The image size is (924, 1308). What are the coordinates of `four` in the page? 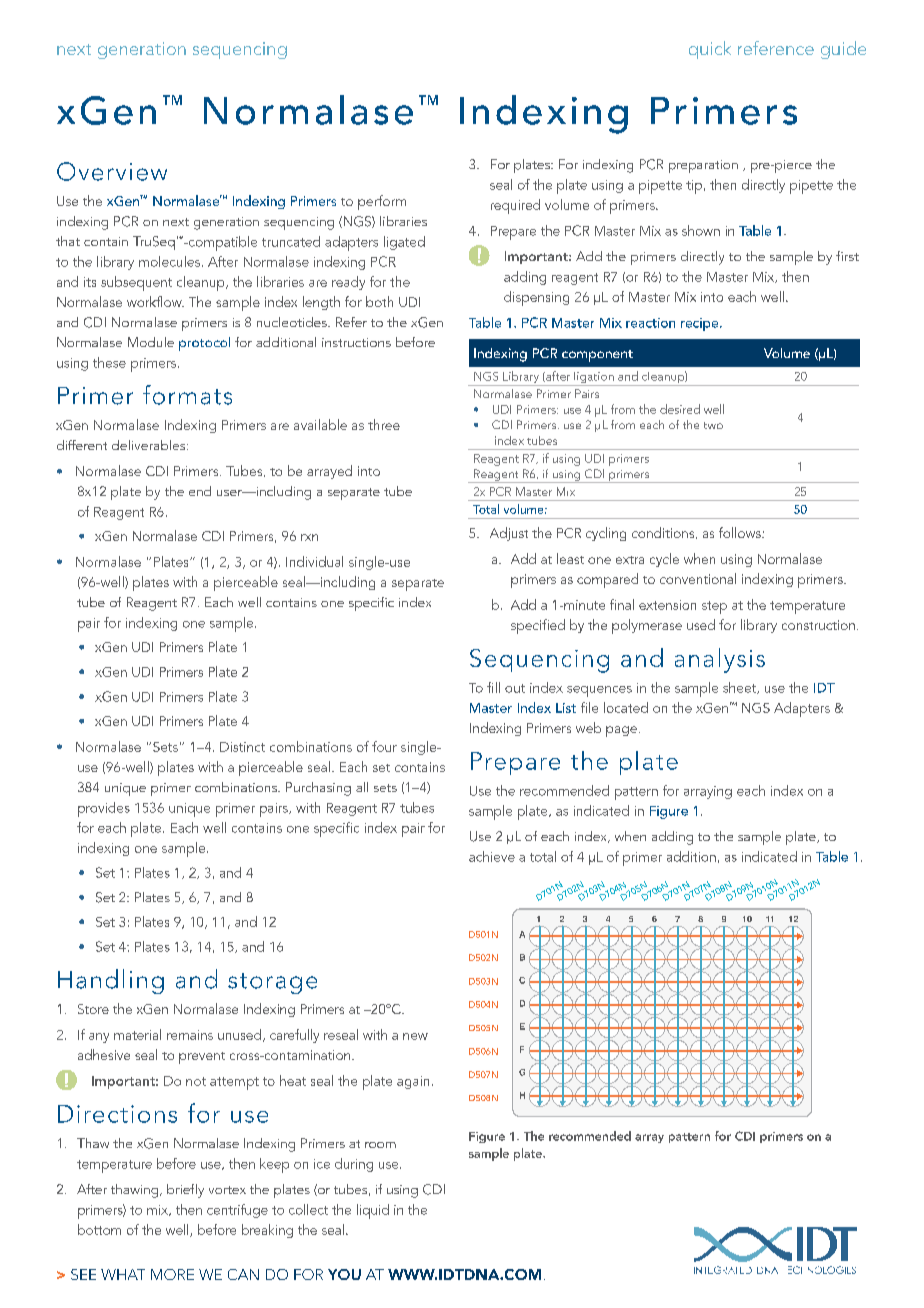 It's located at (384, 746).
